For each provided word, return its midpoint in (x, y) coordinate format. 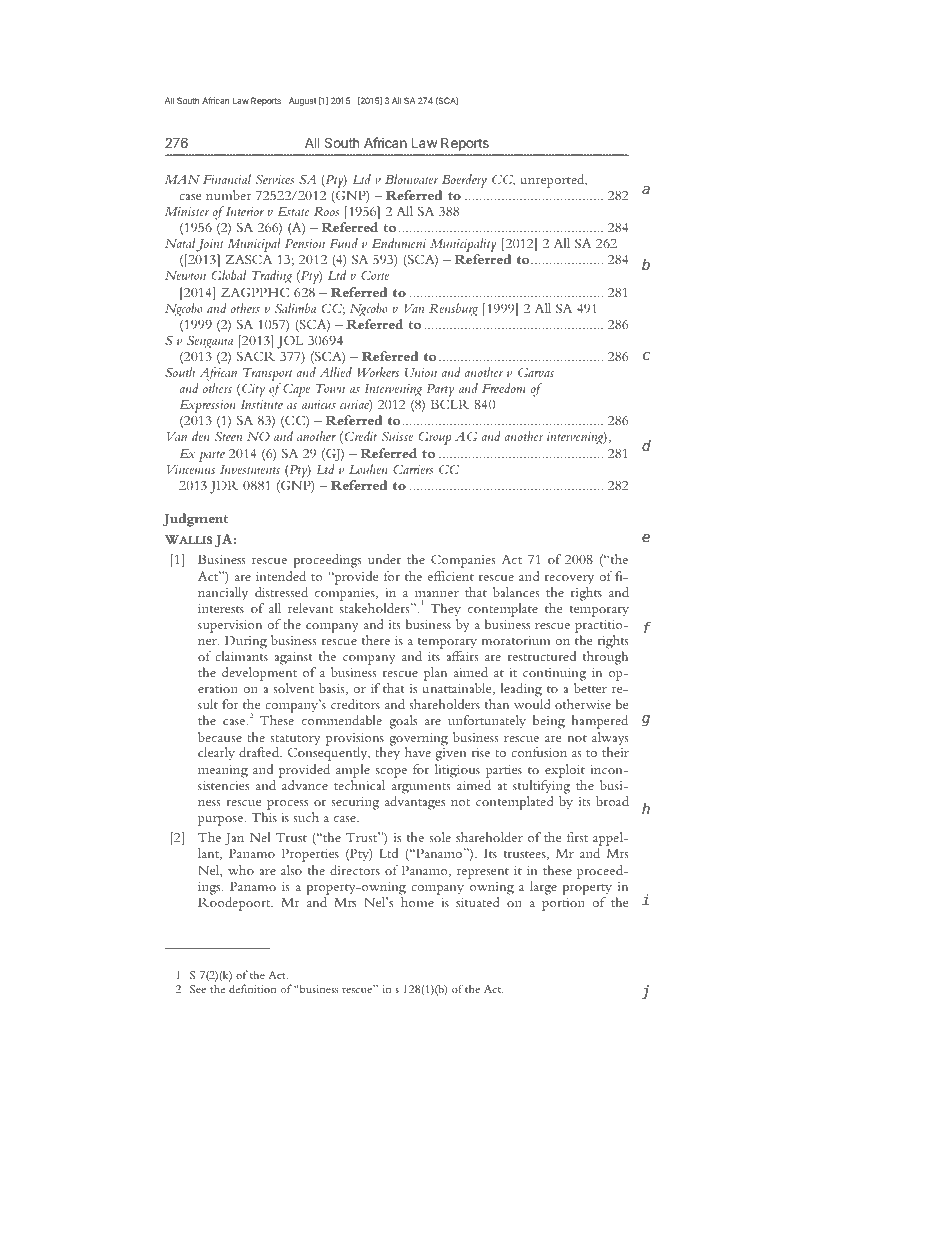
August (303, 101)
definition (252, 988)
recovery (569, 580)
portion (563, 904)
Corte (375, 275)
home (417, 902)
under (384, 559)
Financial (227, 179)
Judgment (195, 520)
